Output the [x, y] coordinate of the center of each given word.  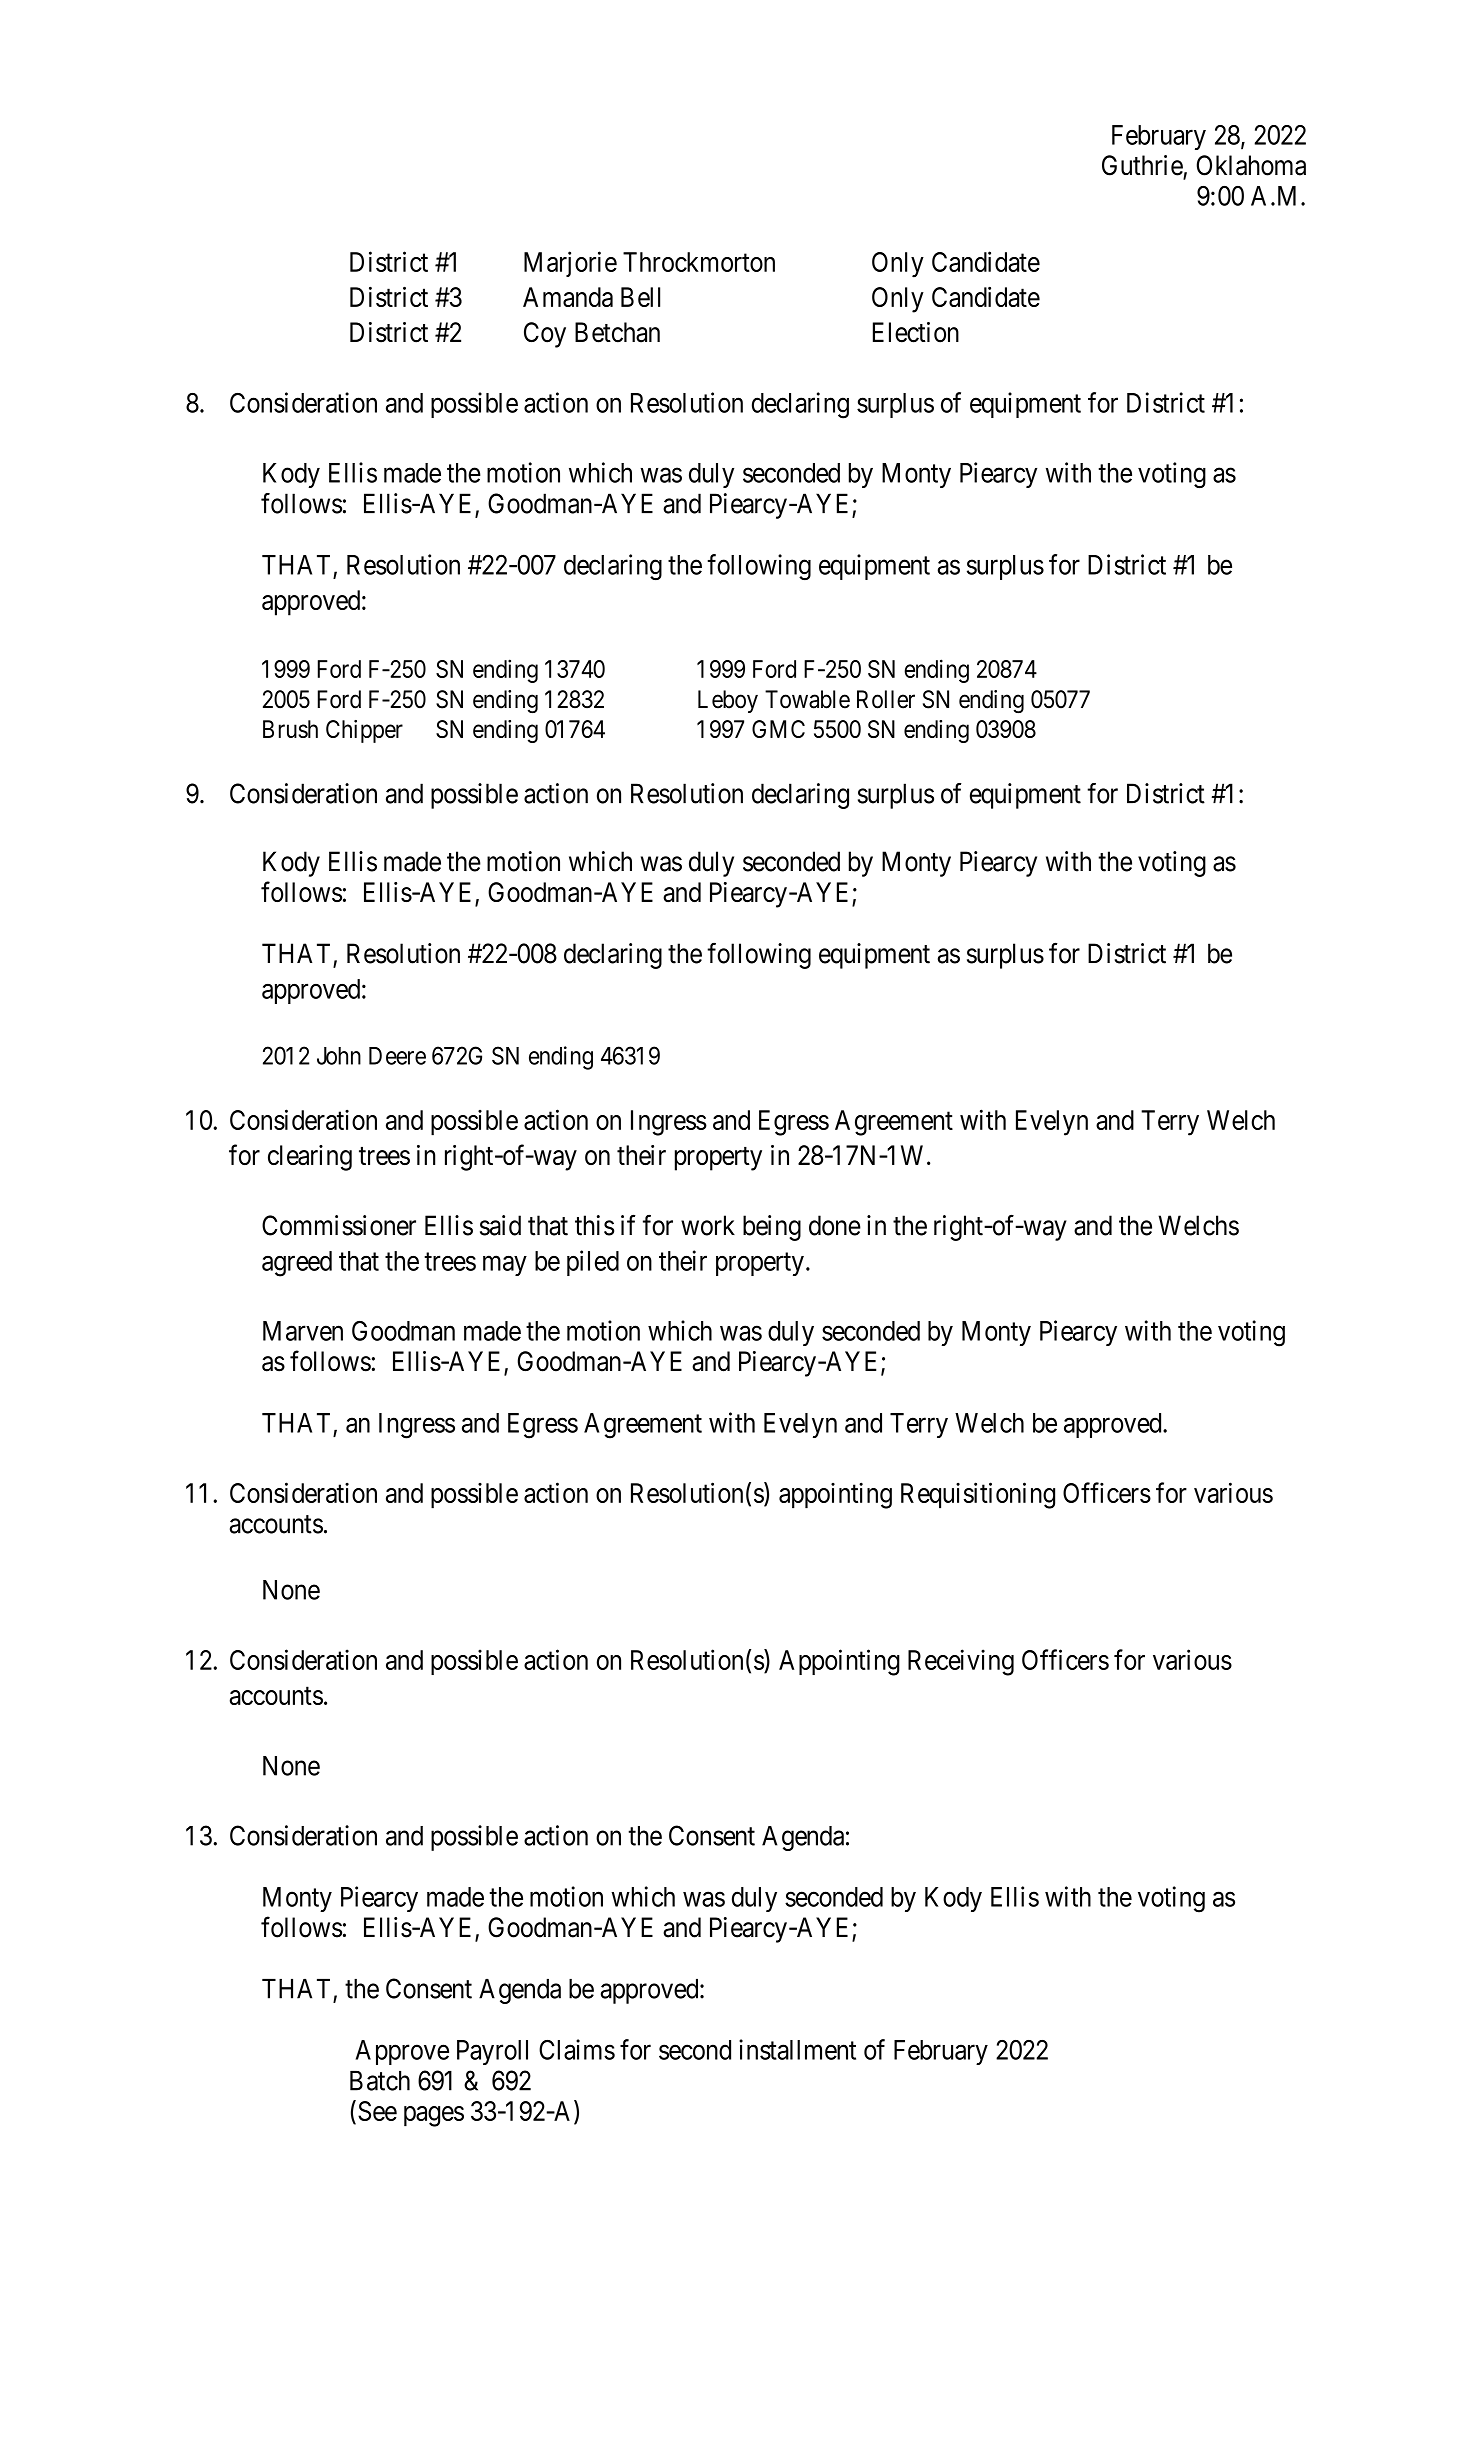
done [835, 1225]
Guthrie [1142, 165]
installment [797, 2049]
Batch [380, 2081]
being [772, 1228]
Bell [640, 297]
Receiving [961, 1662]
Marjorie [570, 264]
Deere [397, 1056]
